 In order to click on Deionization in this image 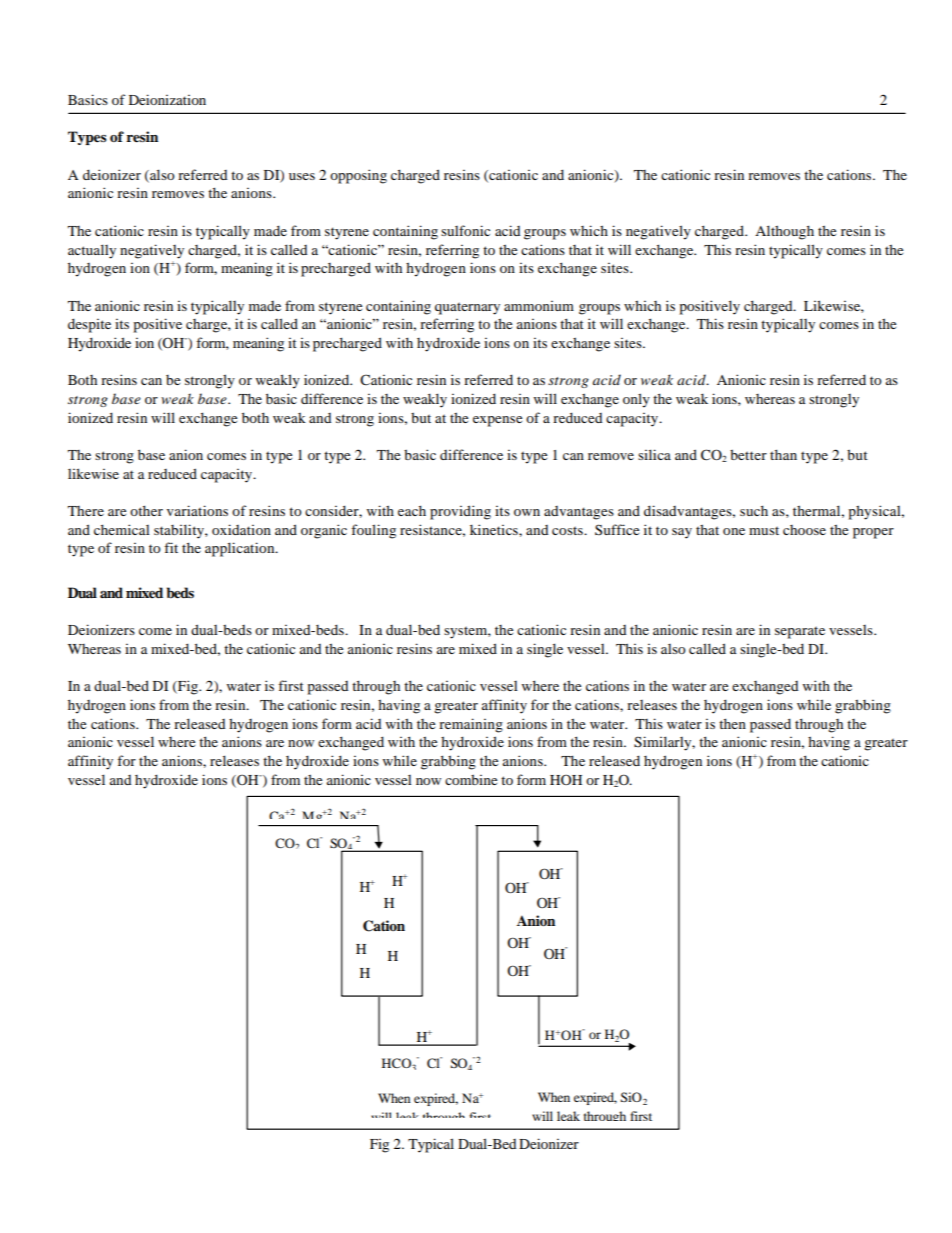, I will do `click(167, 99)`.
